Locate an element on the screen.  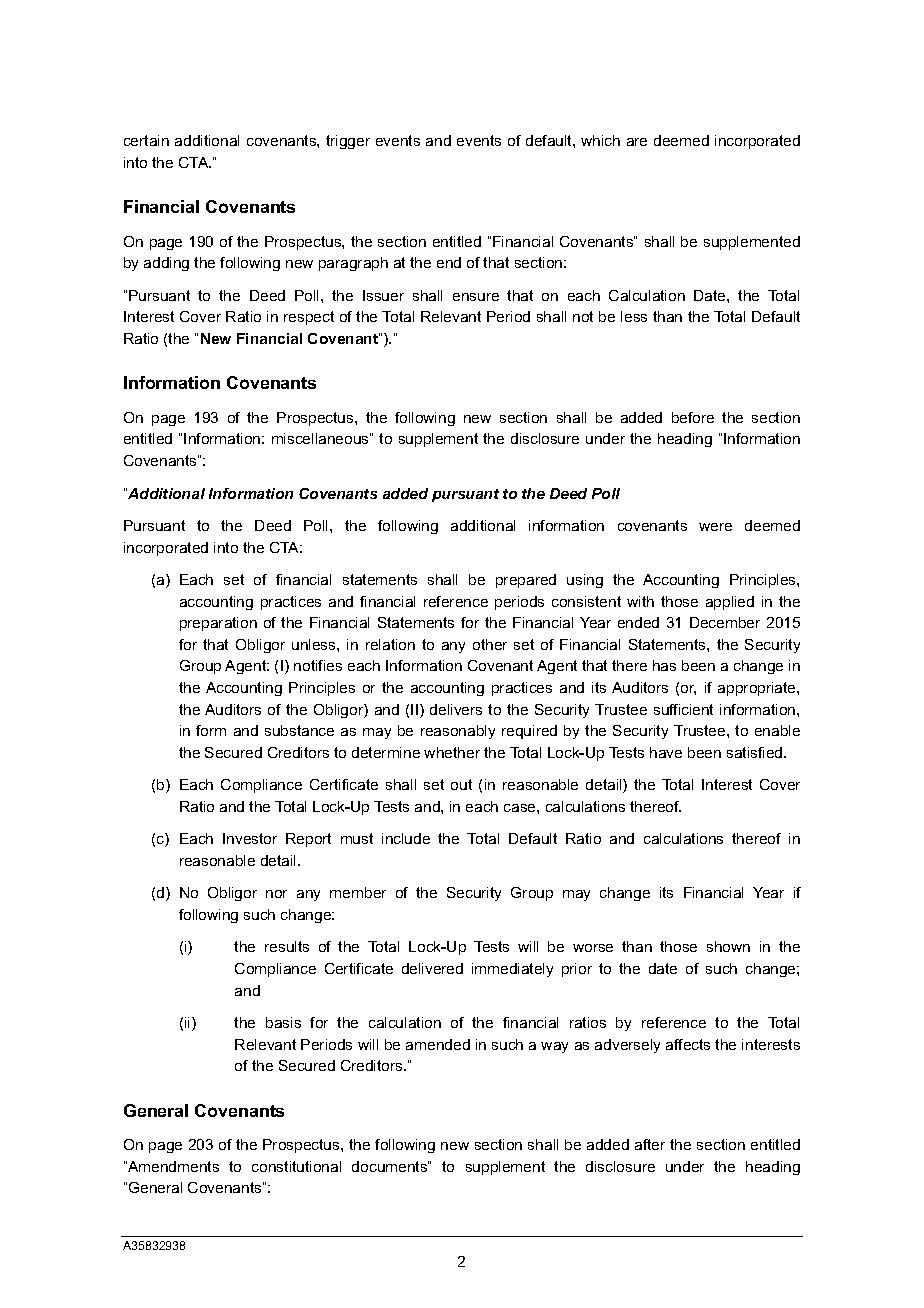
shown is located at coordinates (728, 946).
